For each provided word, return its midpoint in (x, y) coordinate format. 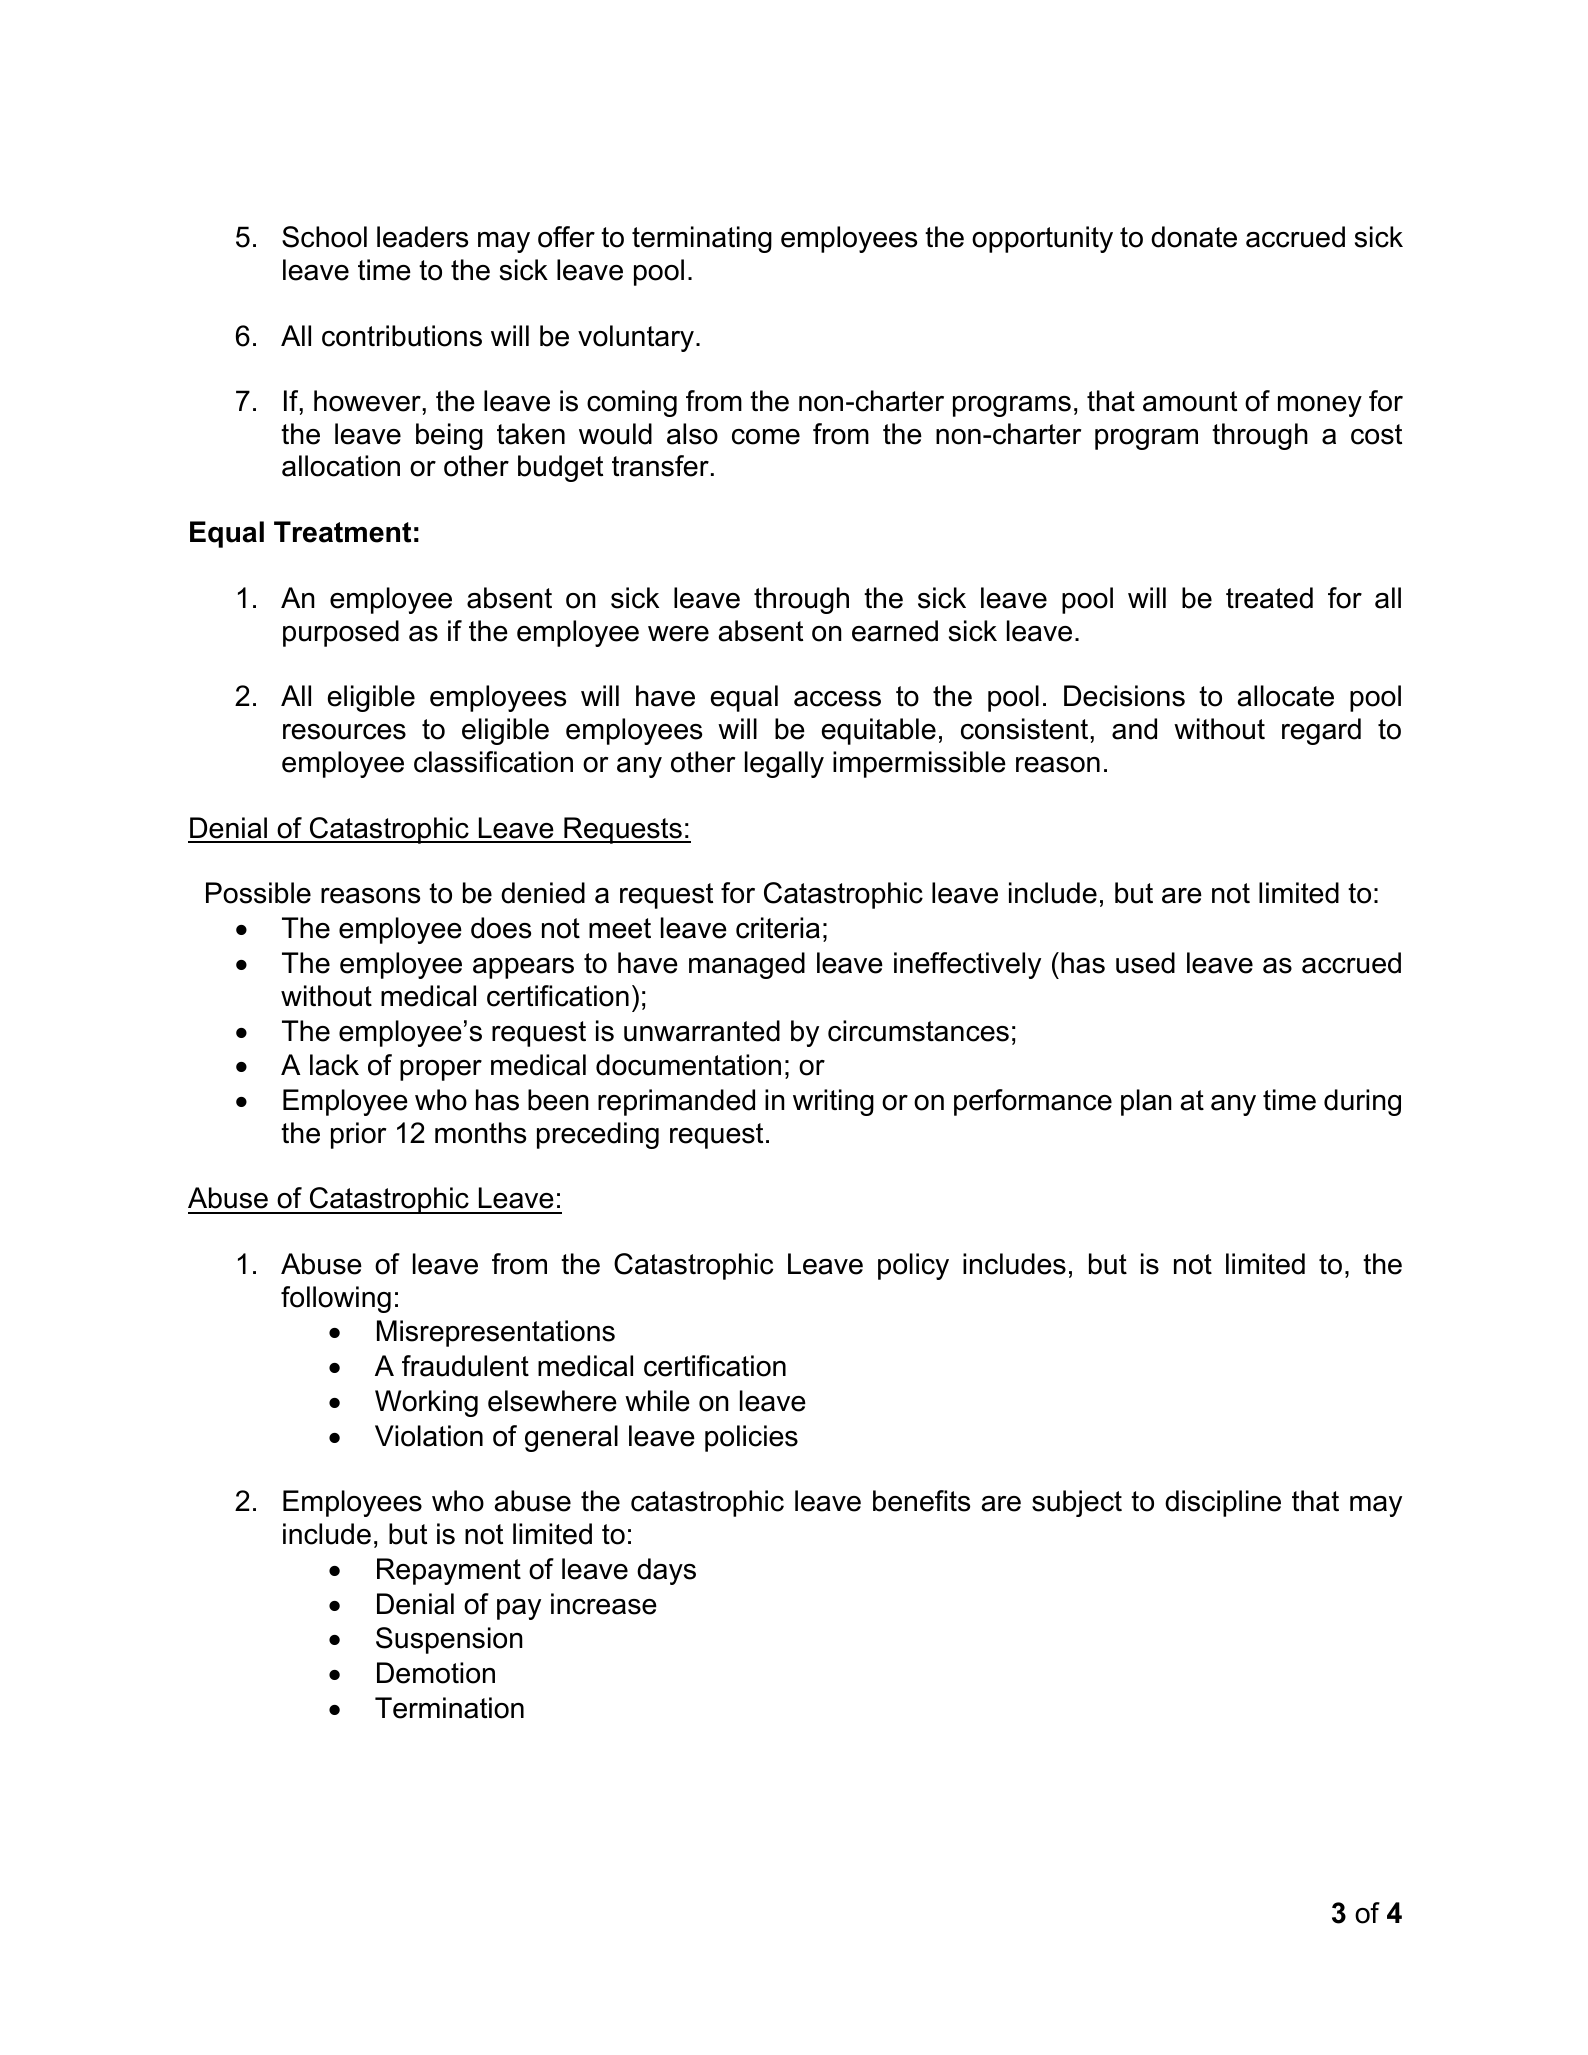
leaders (422, 237)
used (1145, 963)
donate (1194, 237)
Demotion (436, 1673)
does (501, 928)
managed (747, 965)
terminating (702, 239)
